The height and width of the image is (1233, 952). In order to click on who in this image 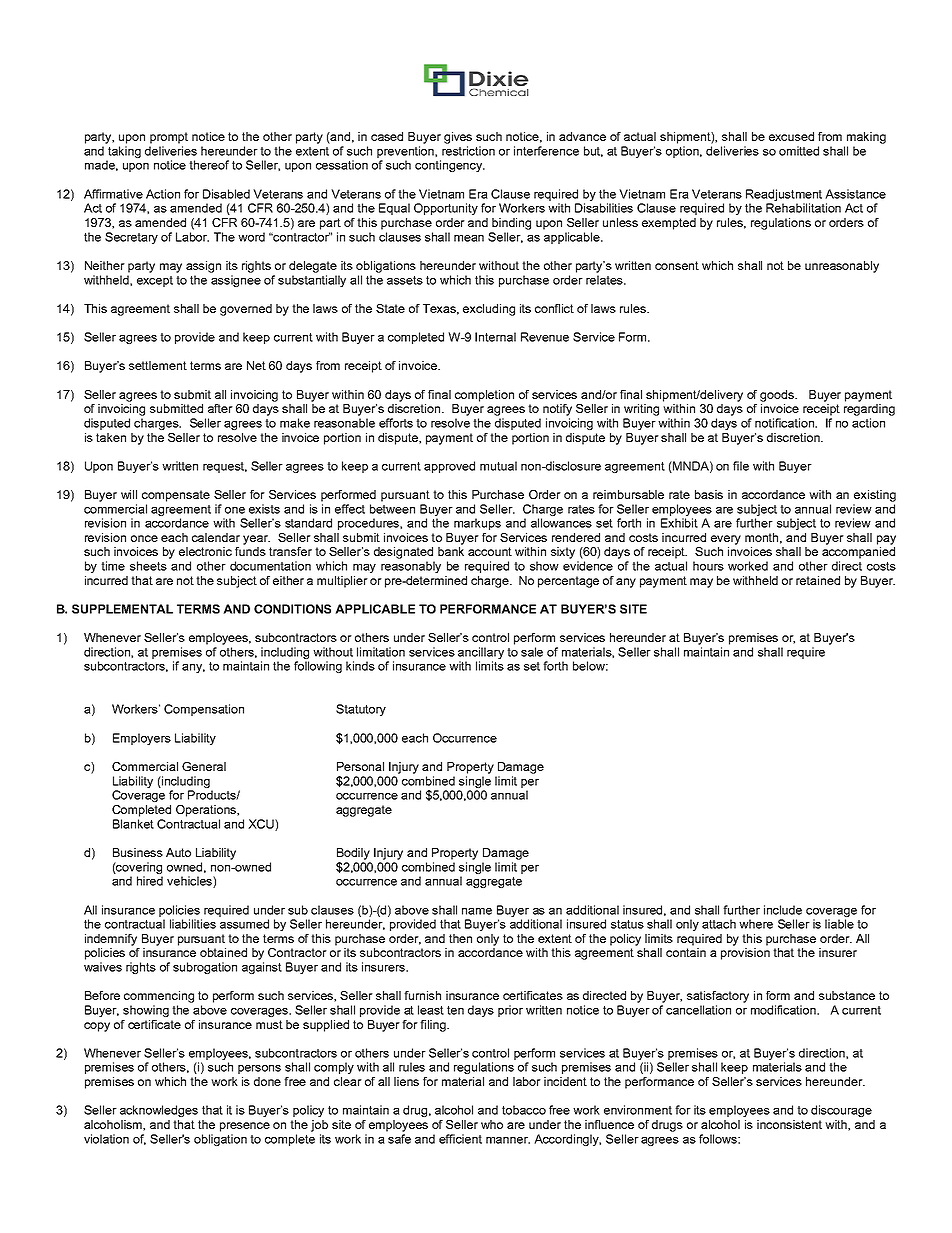, I will do `click(492, 1124)`.
